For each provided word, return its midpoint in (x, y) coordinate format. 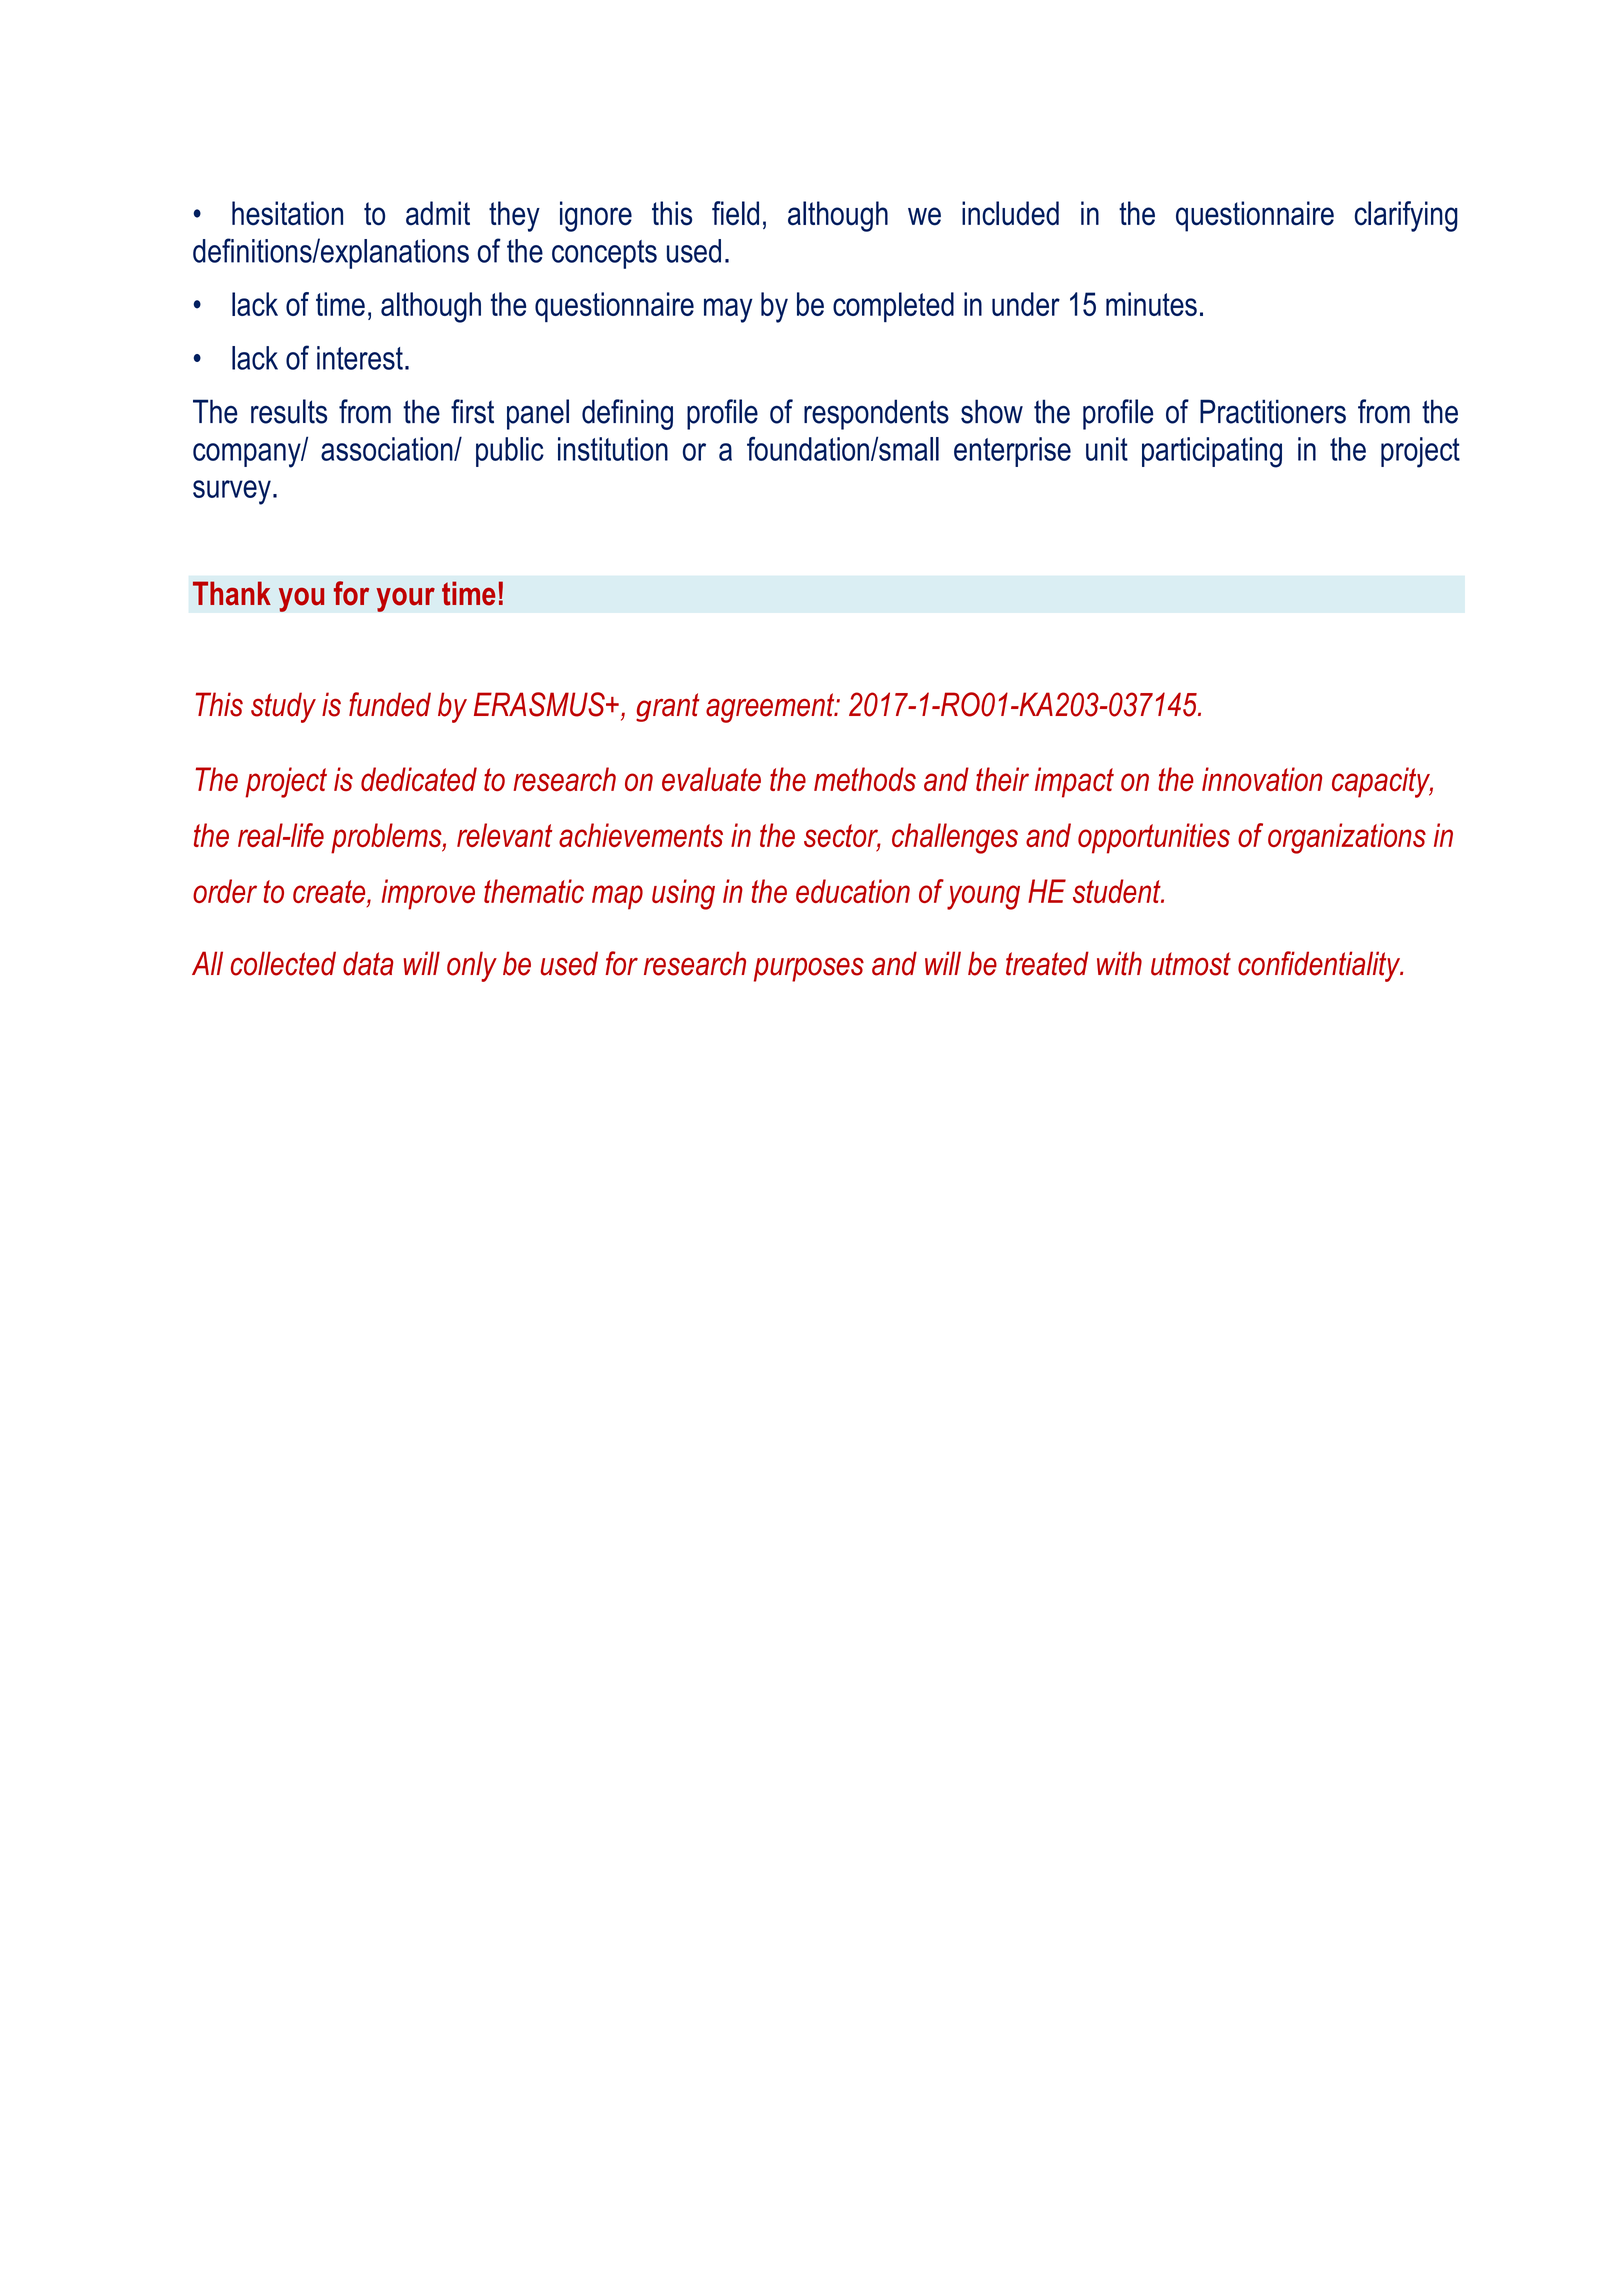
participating (1212, 452)
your (405, 599)
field (735, 213)
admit (438, 213)
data (368, 963)
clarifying (1406, 216)
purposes (809, 969)
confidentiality (1320, 966)
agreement (771, 708)
